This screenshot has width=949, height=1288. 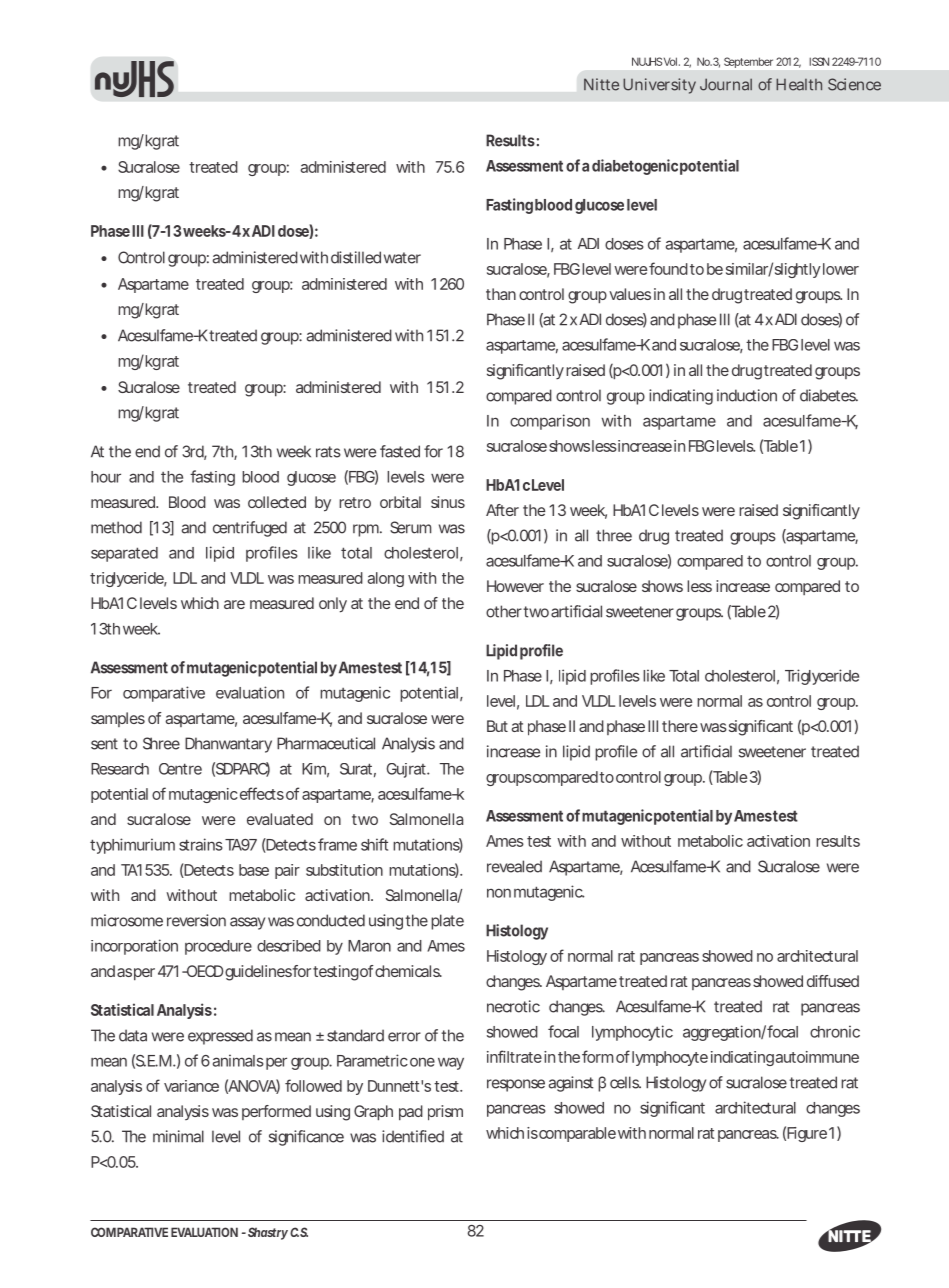 What do you see at coordinates (659, 86) in the screenshot?
I see `University` at bounding box center [659, 86].
